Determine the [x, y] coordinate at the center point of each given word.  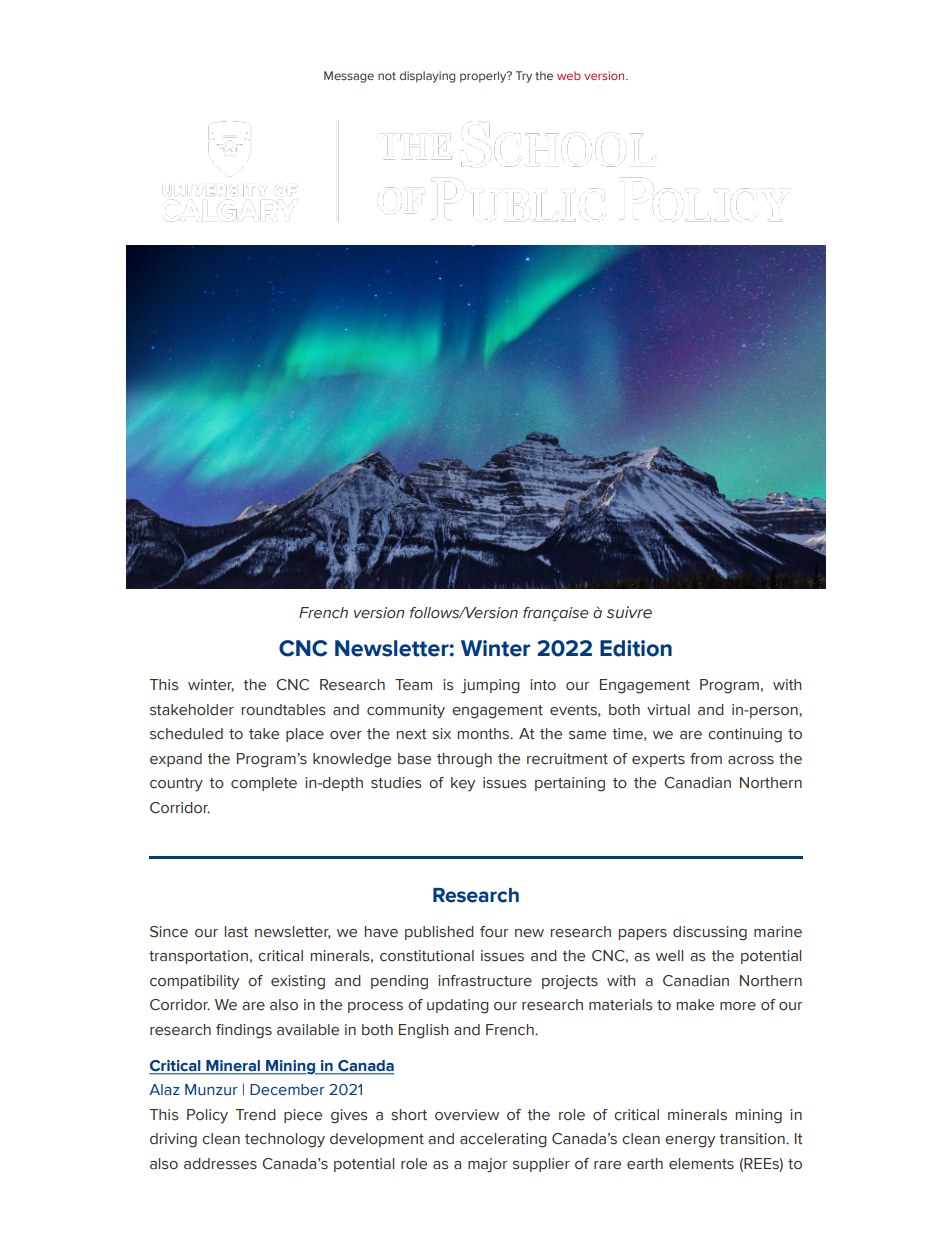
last [236, 932]
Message [349, 77]
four [494, 932]
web [569, 75]
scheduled [186, 734]
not [387, 76]
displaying [427, 77]
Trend [255, 1115]
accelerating [503, 1140]
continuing [745, 735]
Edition [636, 648]
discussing [710, 933]
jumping [490, 686]
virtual [668, 709]
